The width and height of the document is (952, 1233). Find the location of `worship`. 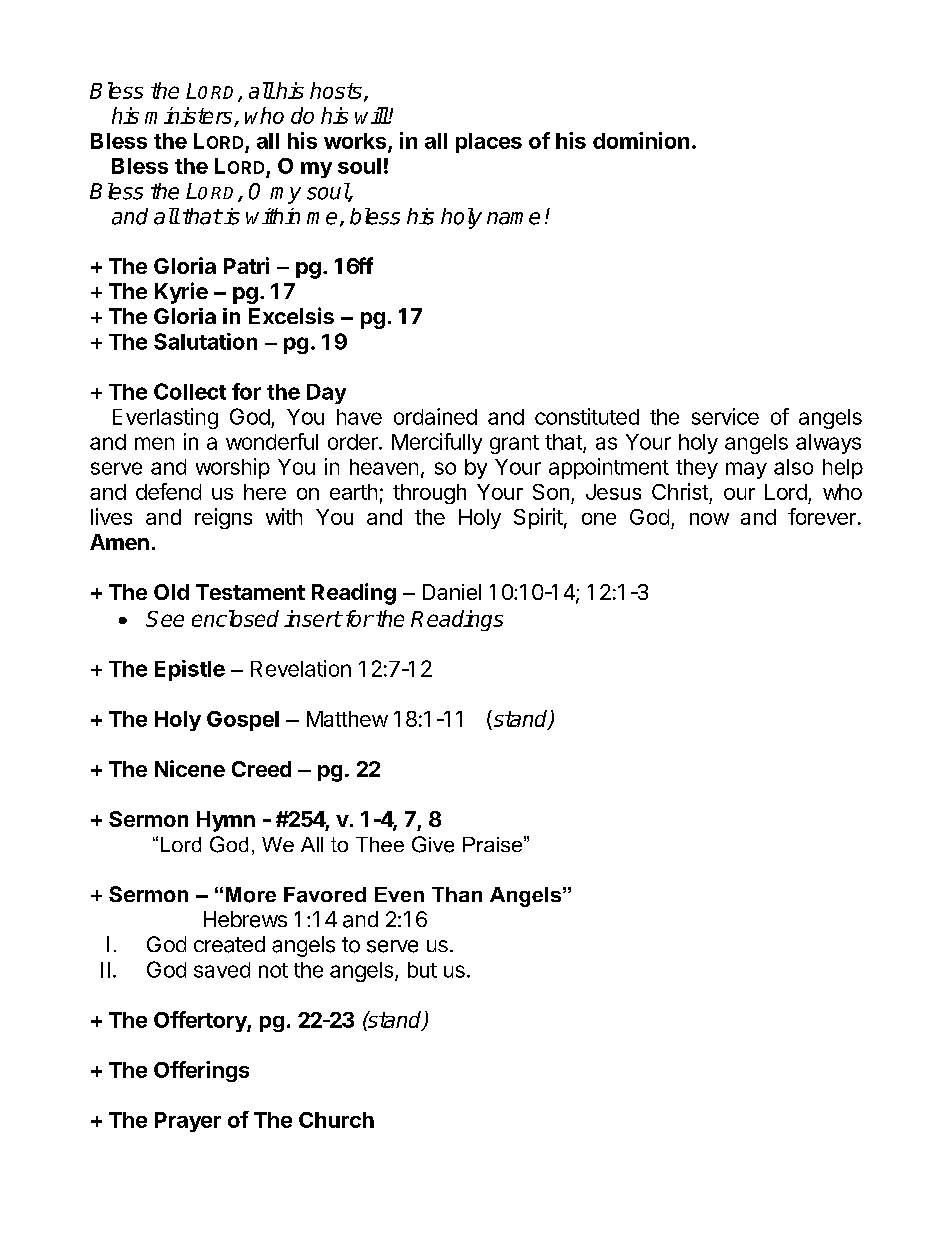

worship is located at coordinates (233, 468).
